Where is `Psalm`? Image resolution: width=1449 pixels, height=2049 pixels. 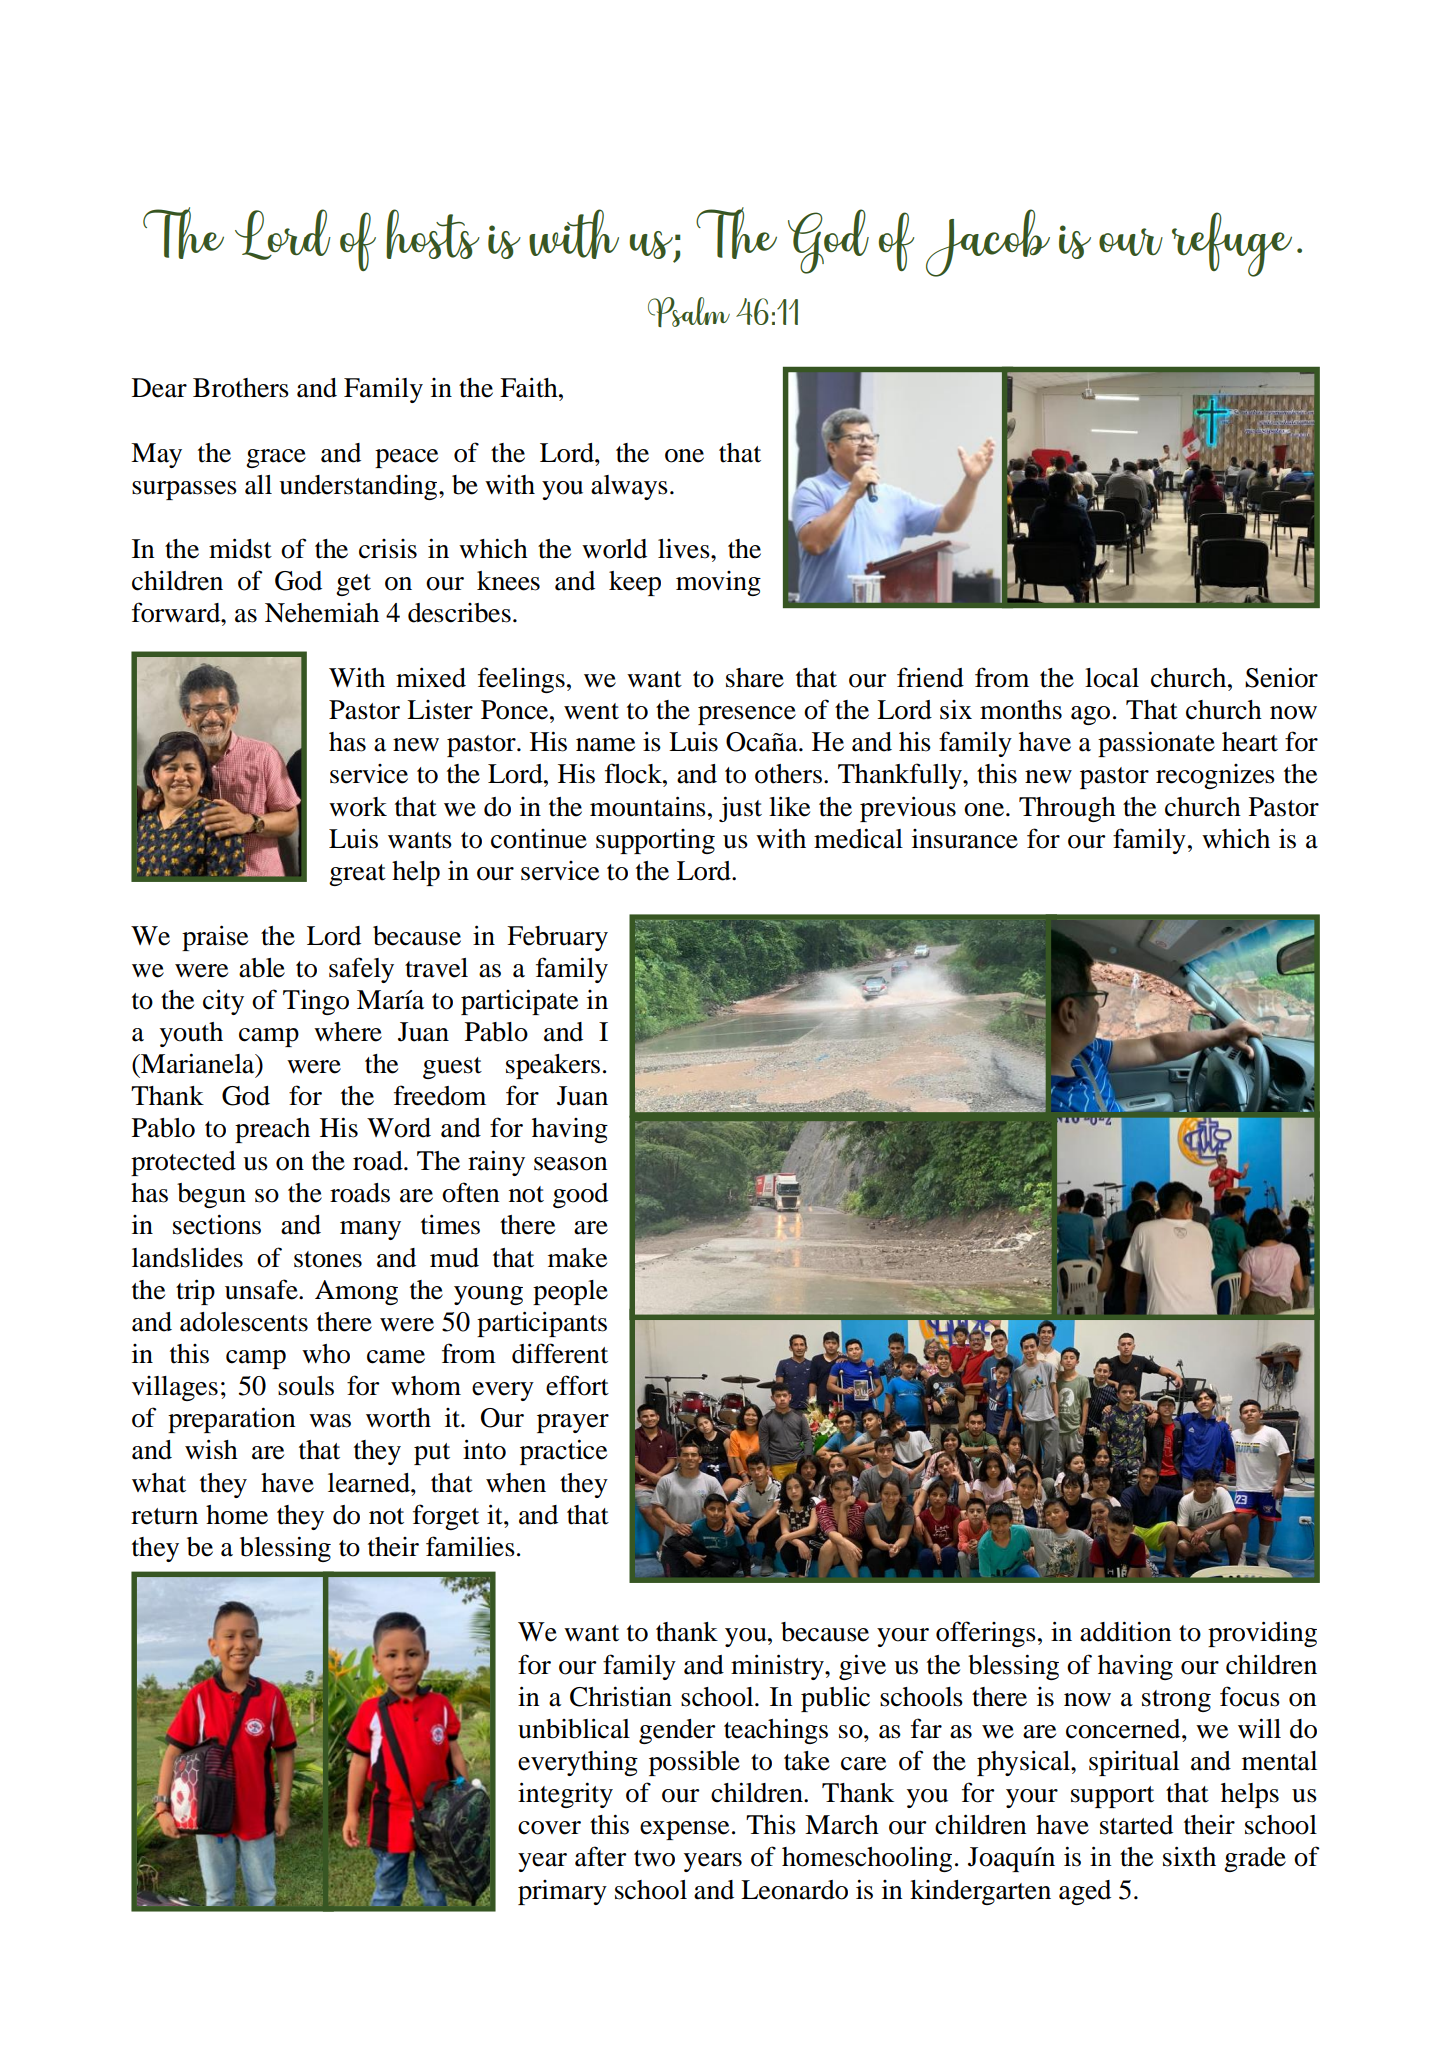
Psalm is located at coordinates (689, 312).
